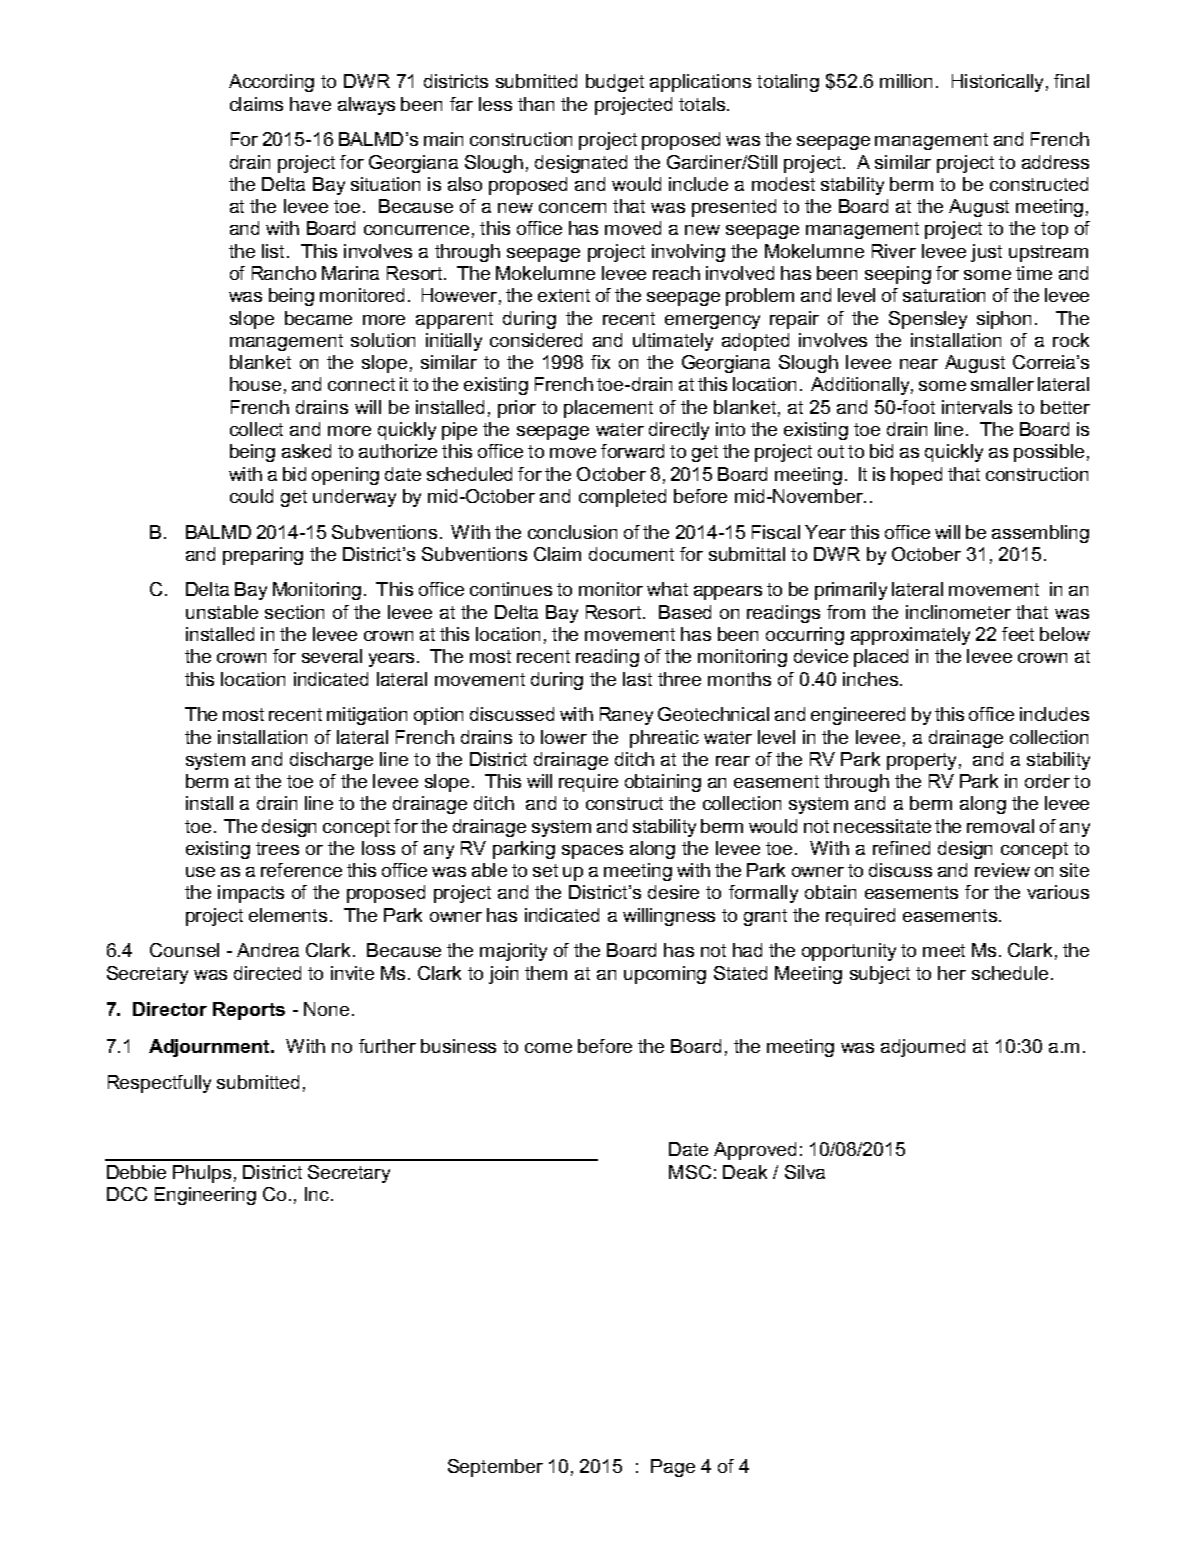 The height and width of the screenshot is (1548, 1196). I want to click on removal, so click(1000, 826).
